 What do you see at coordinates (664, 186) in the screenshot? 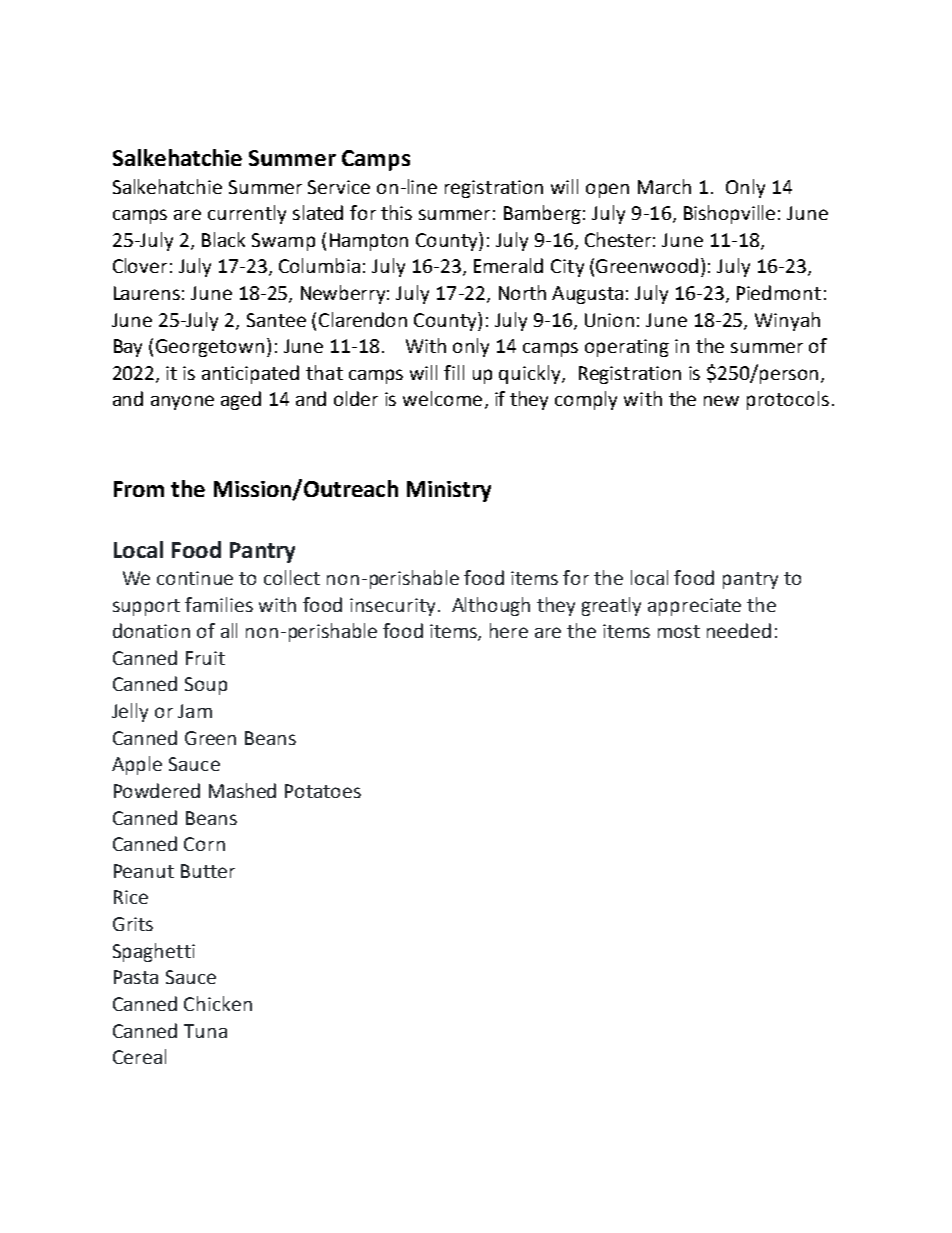
I see `March` at bounding box center [664, 186].
